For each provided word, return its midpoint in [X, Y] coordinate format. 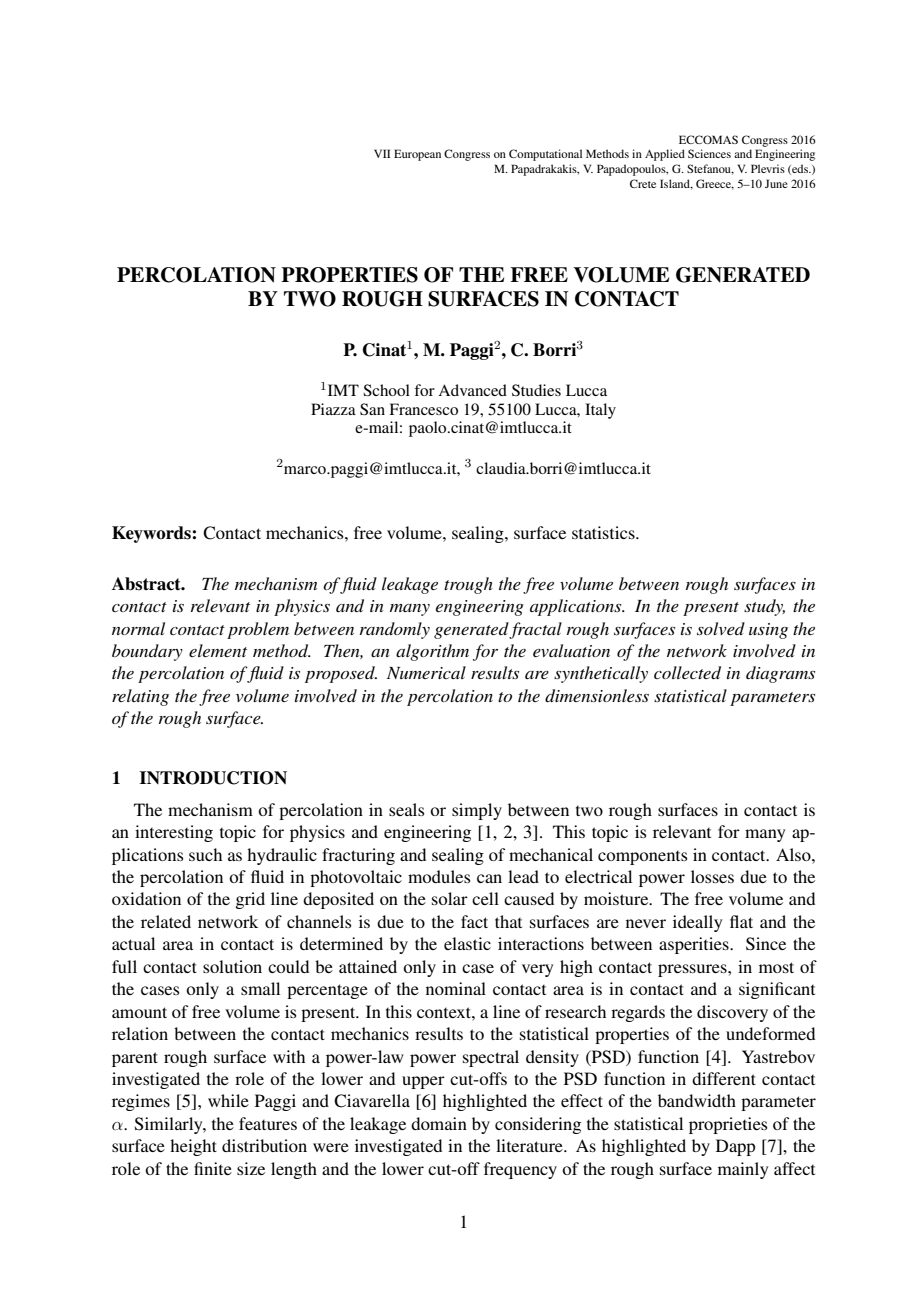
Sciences [709, 153]
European [417, 155]
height [193, 1147]
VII [382, 153]
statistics [604, 532]
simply [477, 811]
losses [712, 876]
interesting [174, 833]
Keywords [152, 534]
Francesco [423, 409]
